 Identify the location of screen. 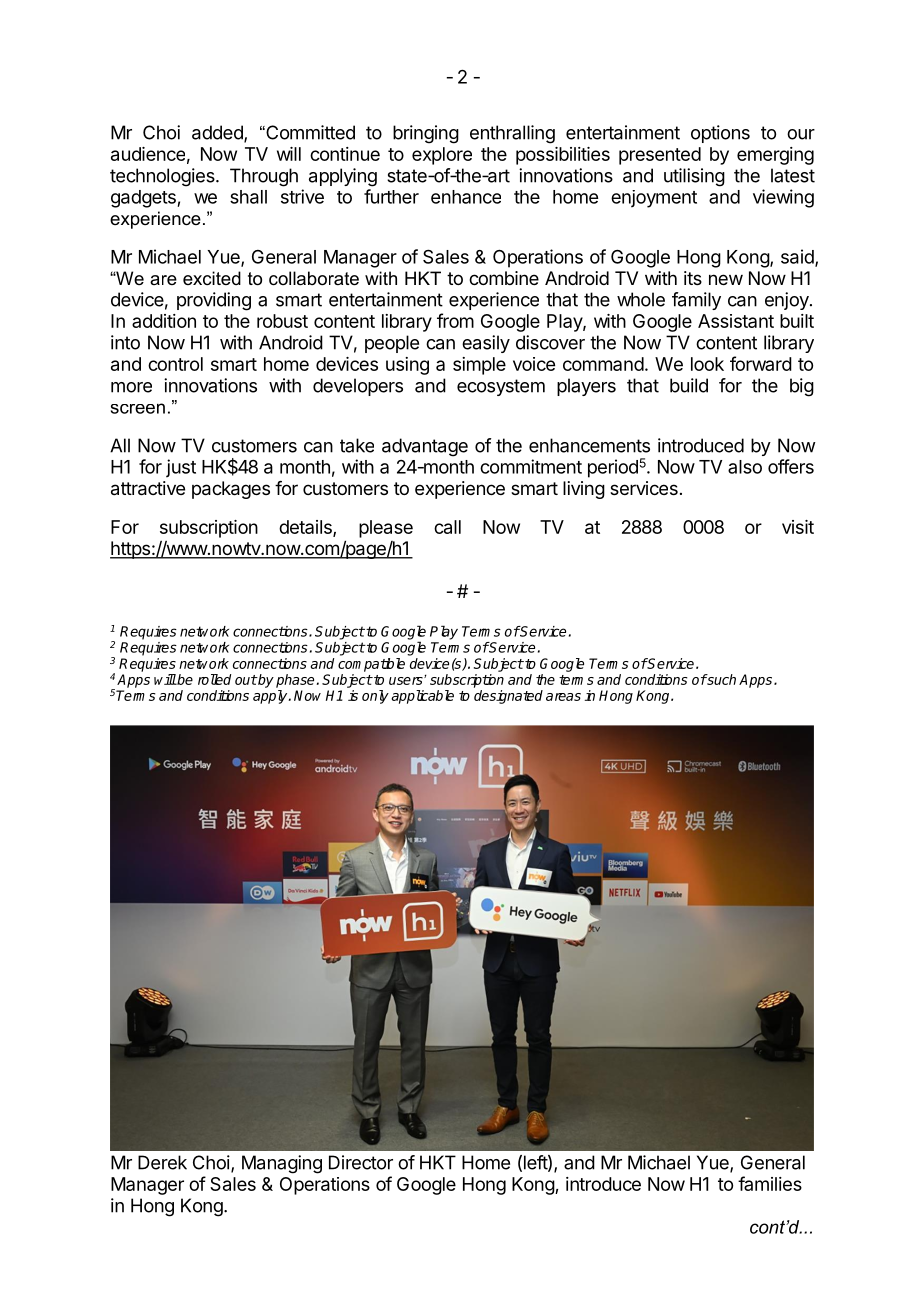
(138, 408).
